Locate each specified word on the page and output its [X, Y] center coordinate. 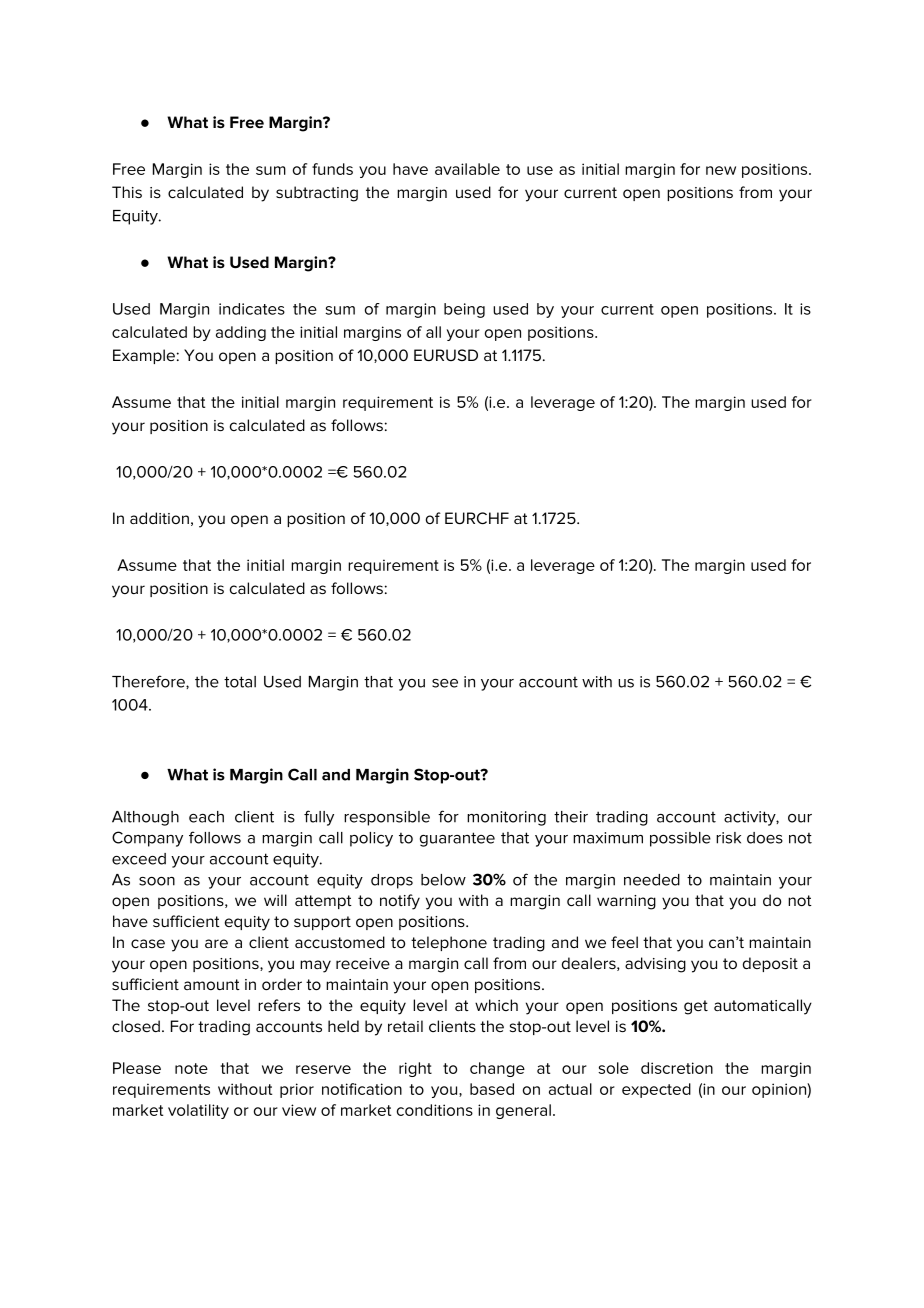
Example [144, 356]
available [467, 169]
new [721, 170]
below [443, 880]
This [127, 192]
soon [157, 881]
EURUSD [446, 355]
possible [680, 839]
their [571, 817]
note [191, 1068]
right [415, 1069]
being [464, 310]
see [445, 683]
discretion [677, 1068]
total [240, 682]
